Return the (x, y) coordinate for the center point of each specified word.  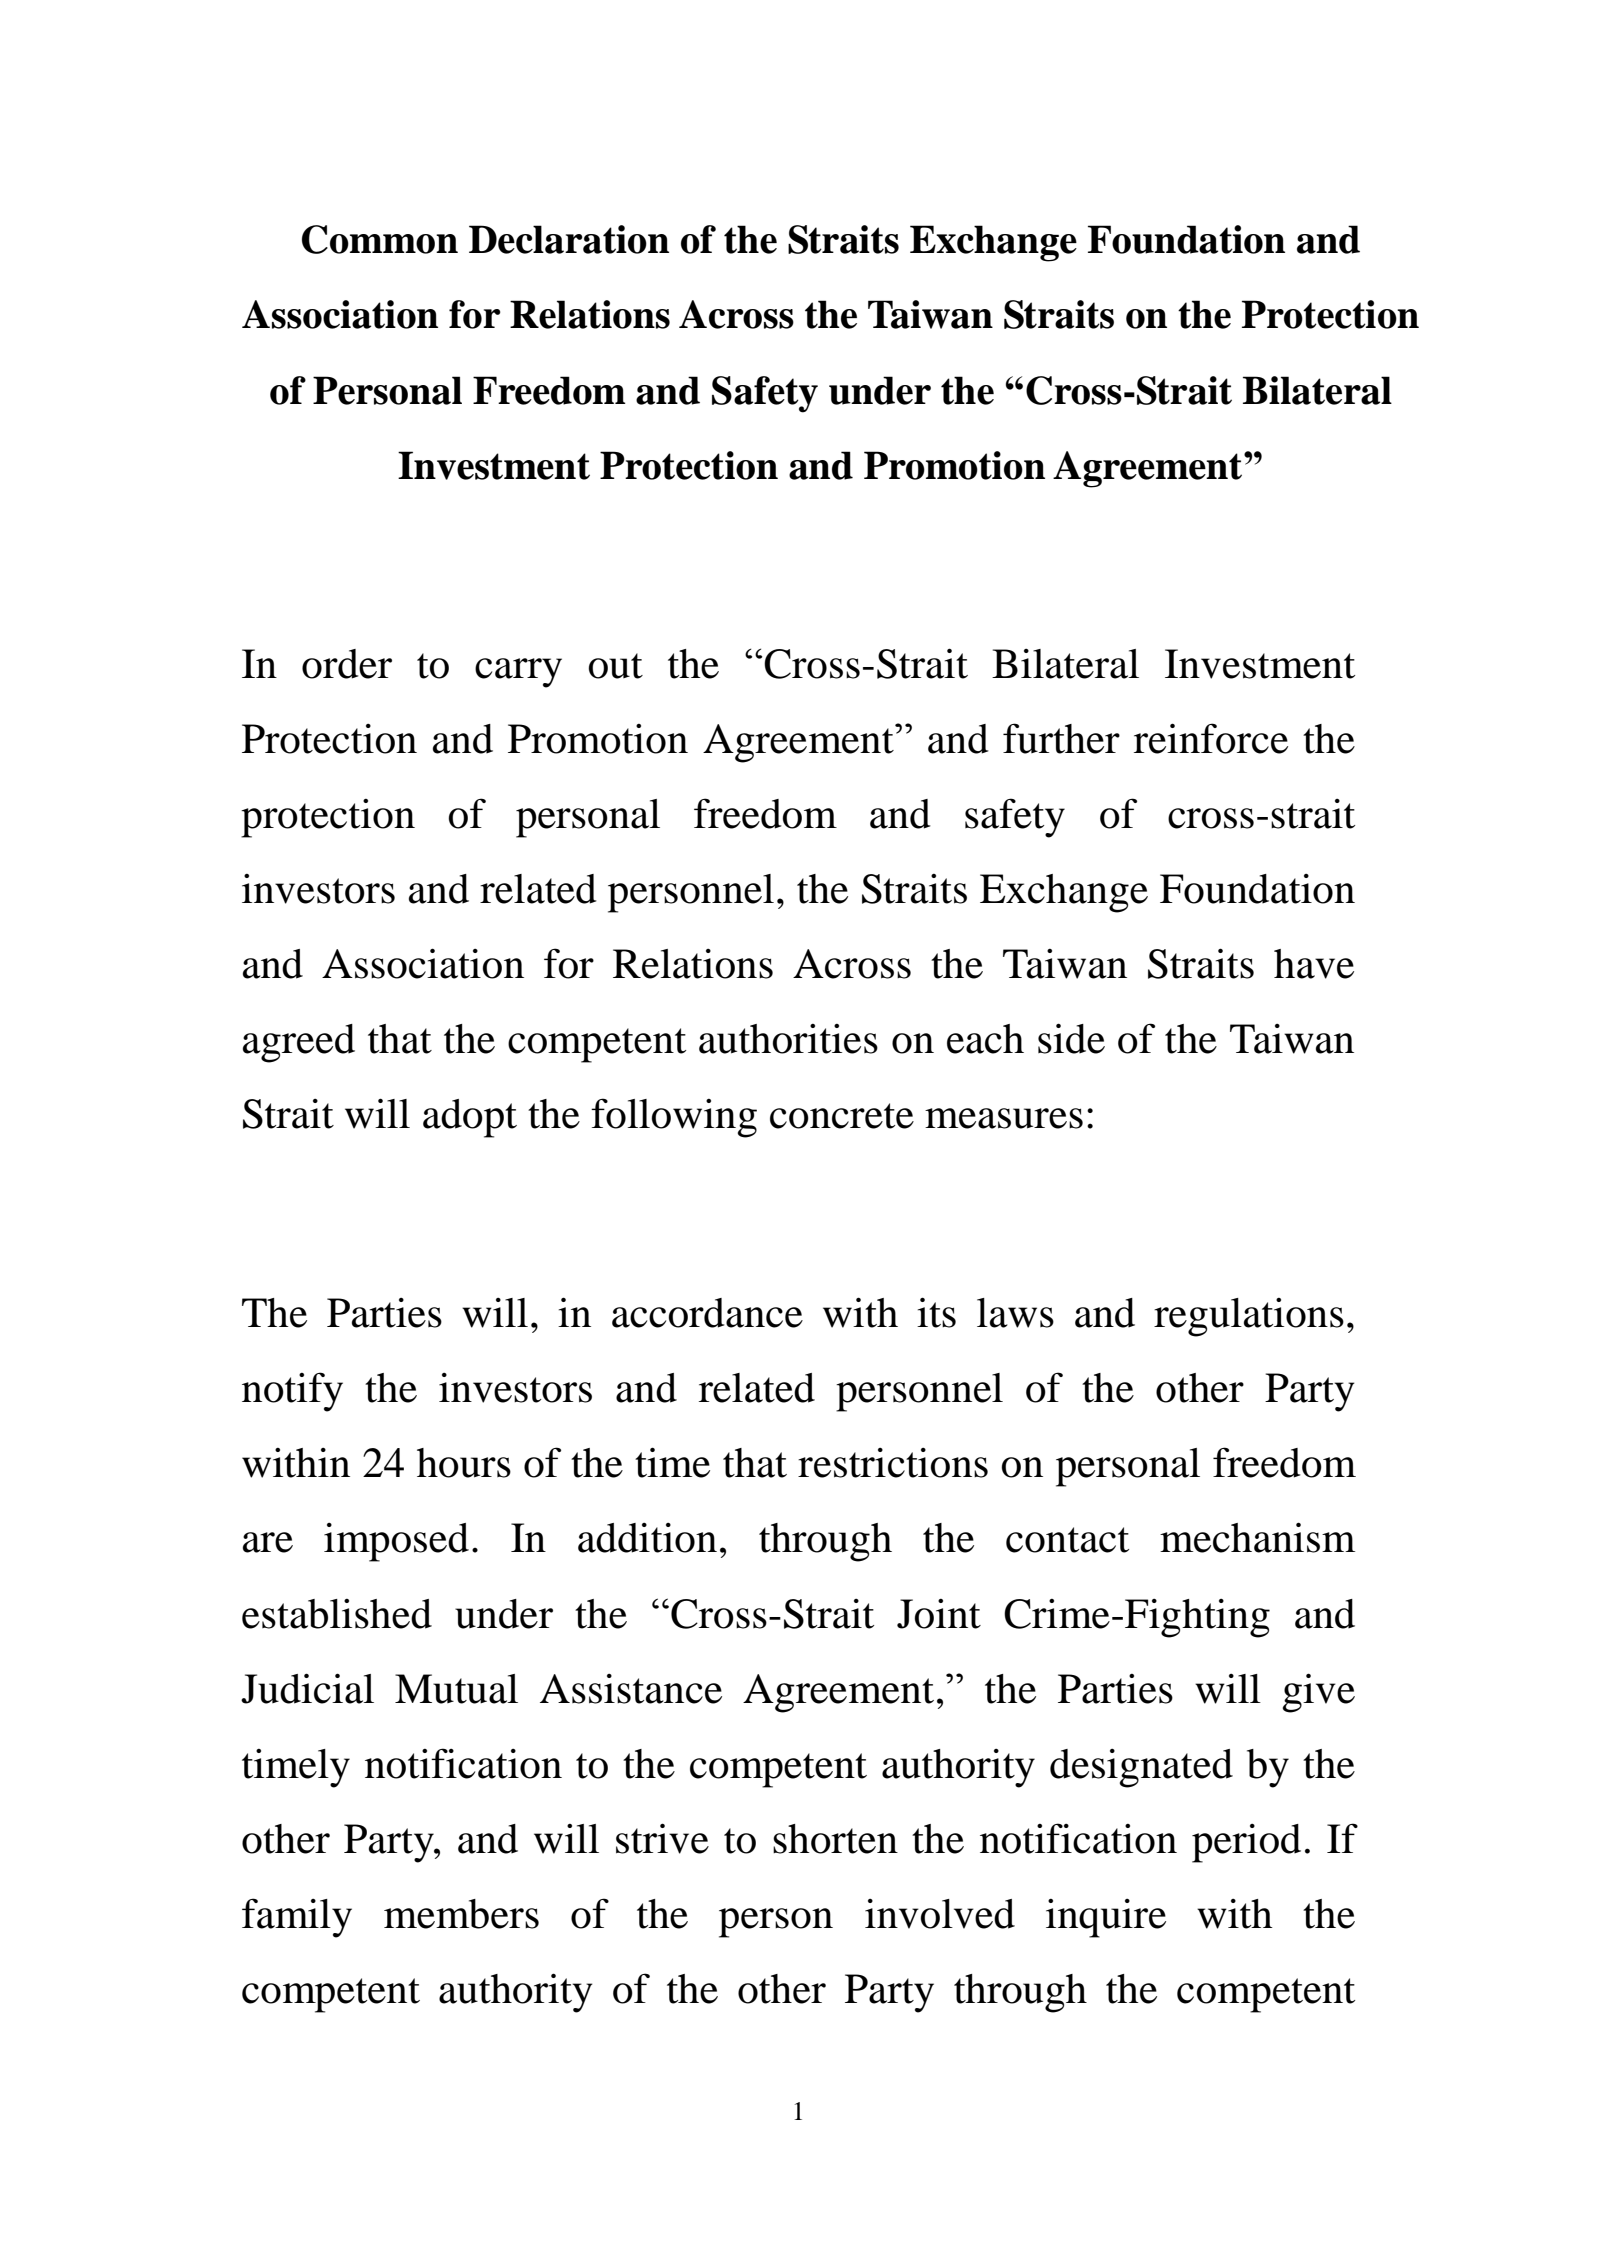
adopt (470, 1118)
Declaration (569, 239)
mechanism (1257, 1537)
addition (647, 1538)
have (1314, 964)
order (347, 664)
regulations (1249, 1317)
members (461, 1914)
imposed (396, 1542)
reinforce (1211, 738)
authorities (788, 1039)
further (1061, 738)
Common (380, 239)
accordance (707, 1313)
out (615, 666)
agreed (299, 1043)
